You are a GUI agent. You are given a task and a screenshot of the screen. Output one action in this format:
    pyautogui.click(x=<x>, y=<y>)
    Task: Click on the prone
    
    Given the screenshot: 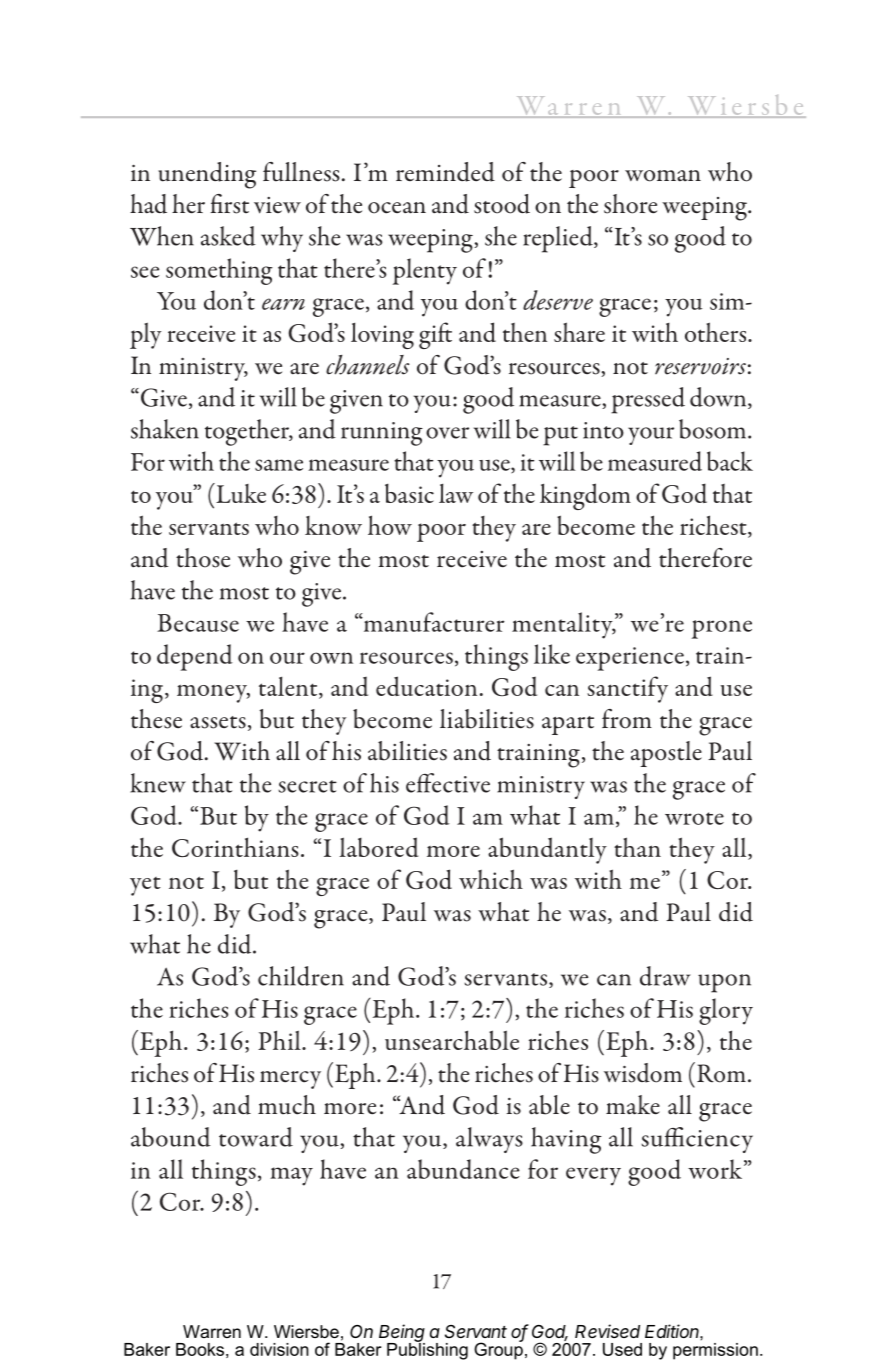 What is the action you would take?
    pyautogui.click(x=722, y=629)
